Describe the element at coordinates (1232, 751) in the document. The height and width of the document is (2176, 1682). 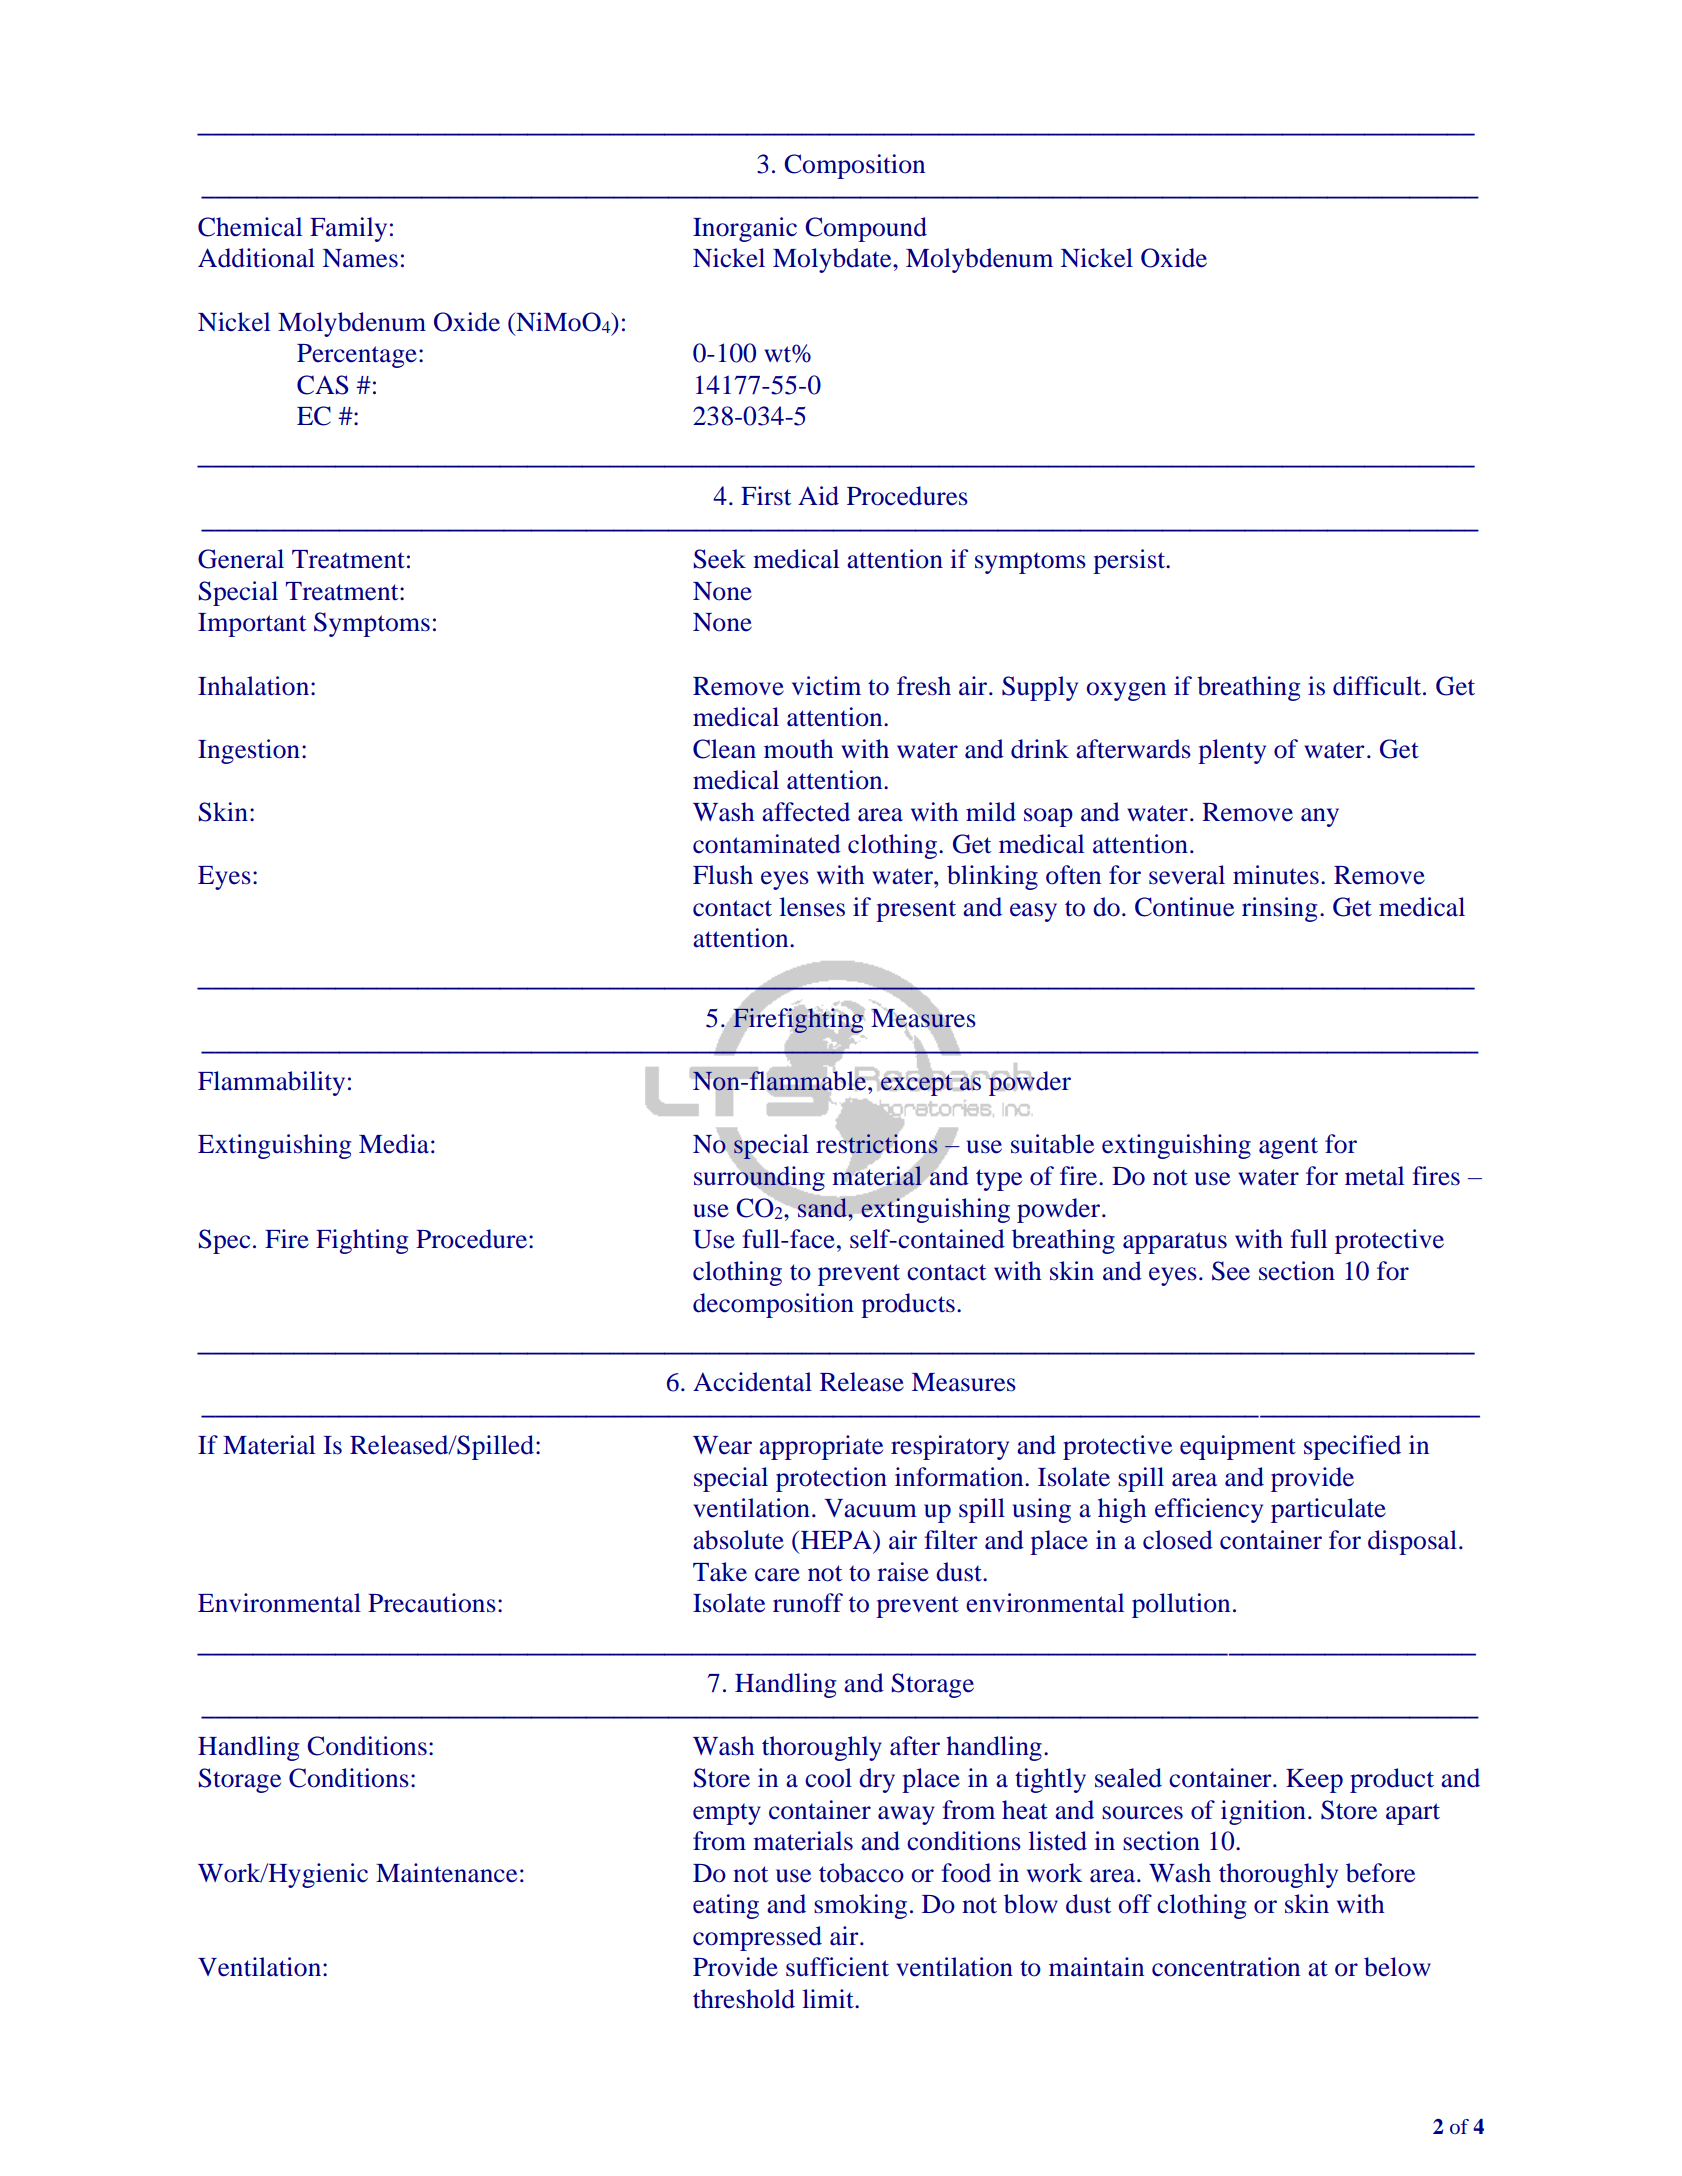
I see `plenty` at that location.
